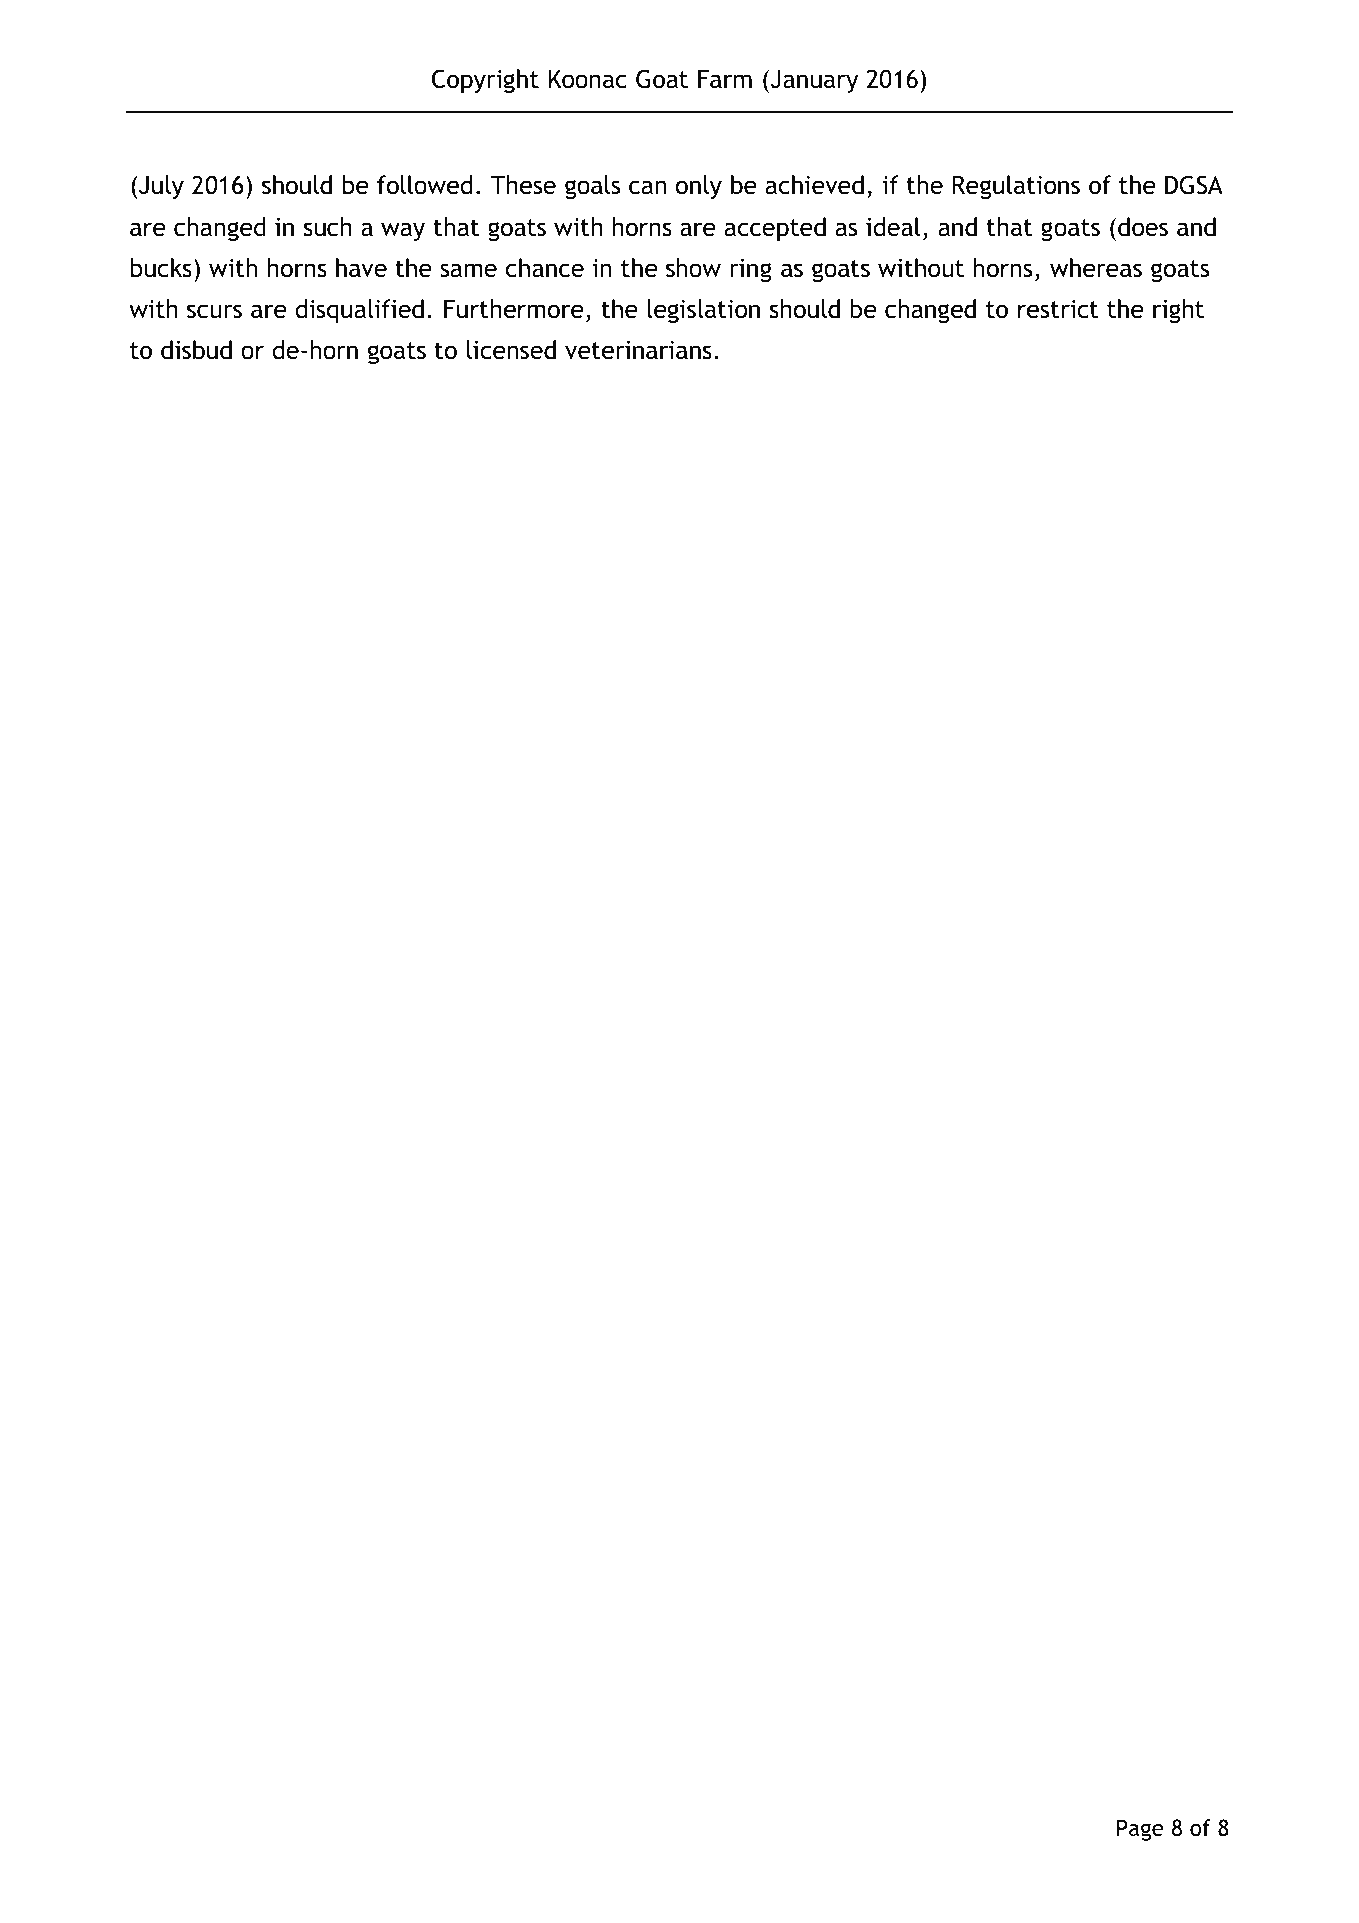  What do you see at coordinates (513, 309) in the page?
I see `Furthermore` at bounding box center [513, 309].
